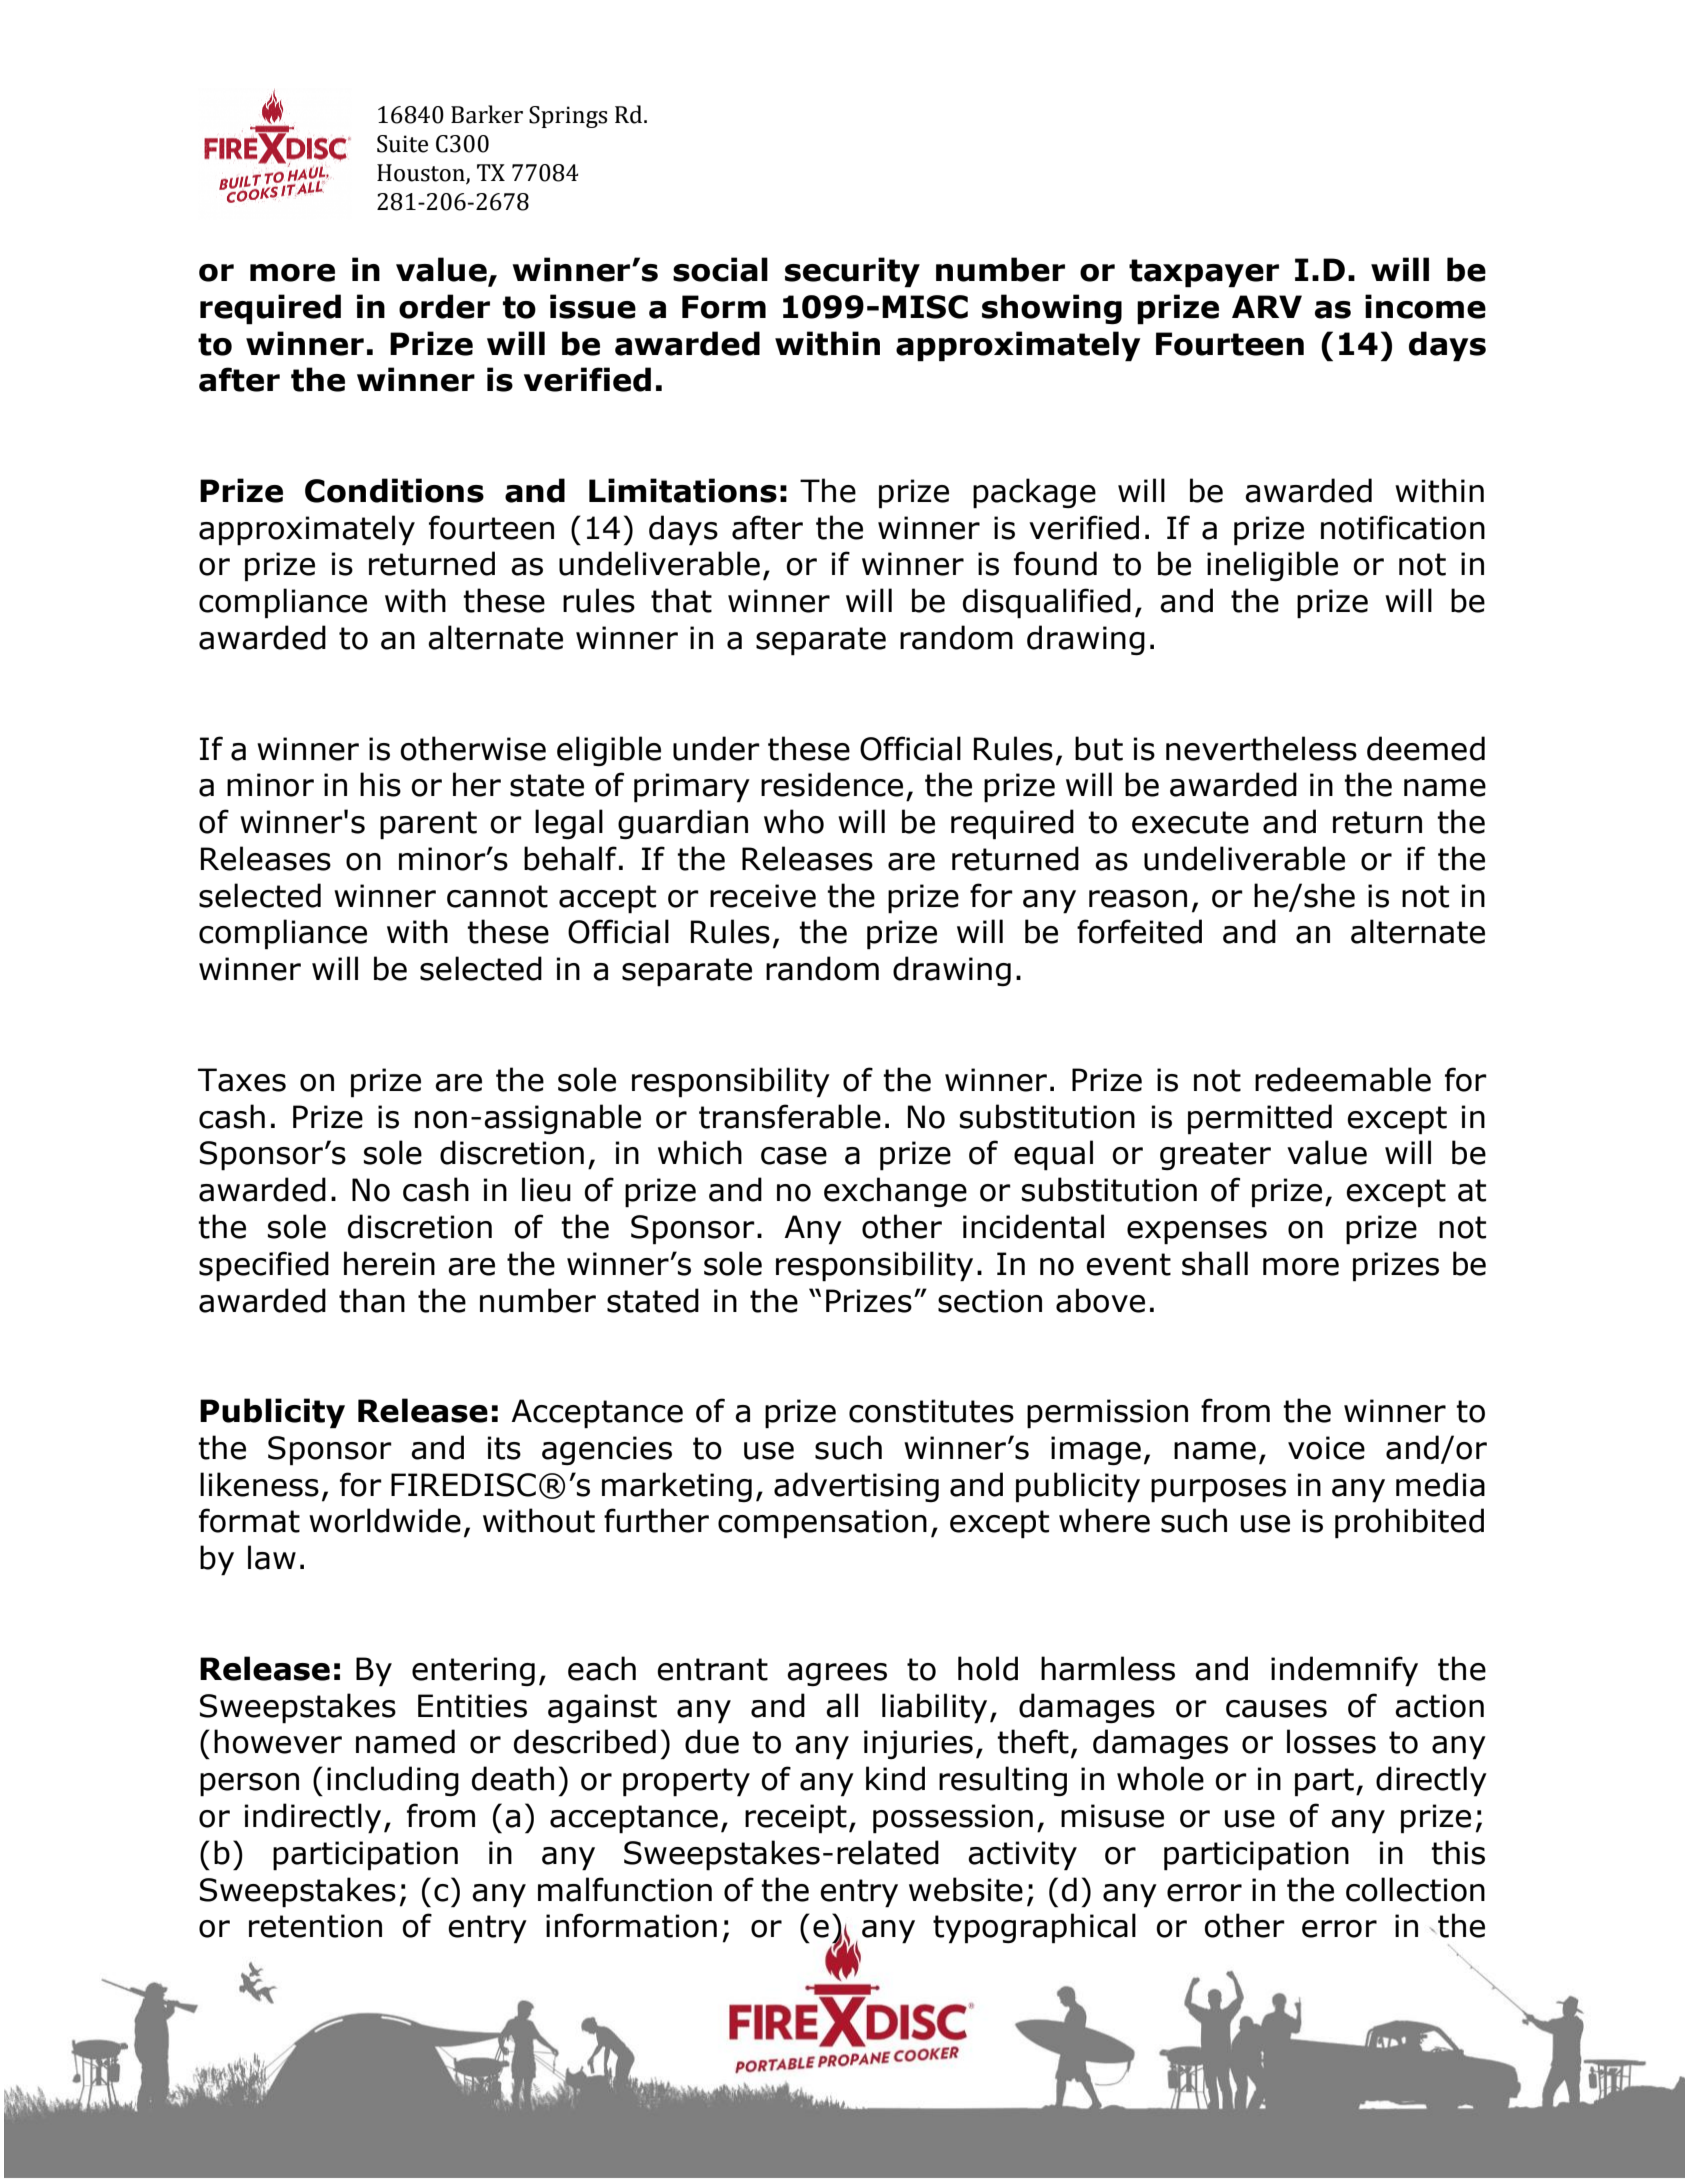 Image resolution: width=1685 pixels, height=2180 pixels. What do you see at coordinates (1204, 273) in the page?
I see `taxpayer` at bounding box center [1204, 273].
